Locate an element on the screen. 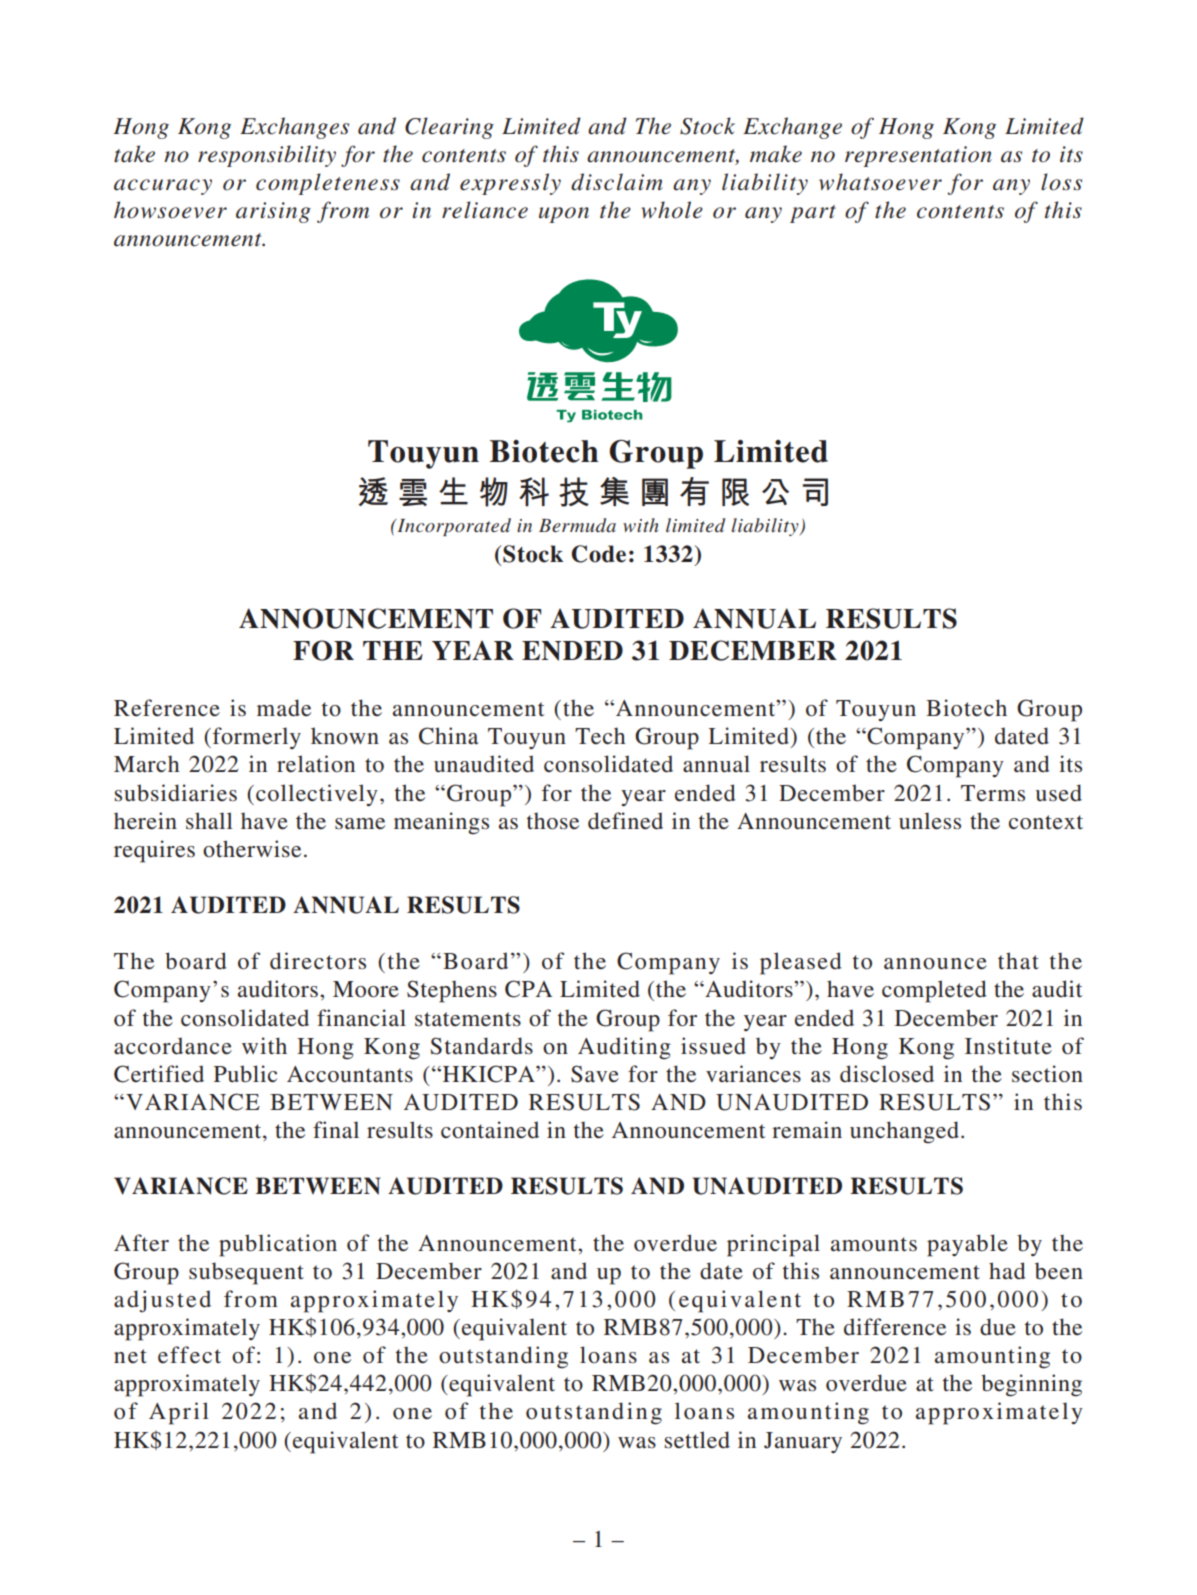  Terms is located at coordinates (993, 793).
